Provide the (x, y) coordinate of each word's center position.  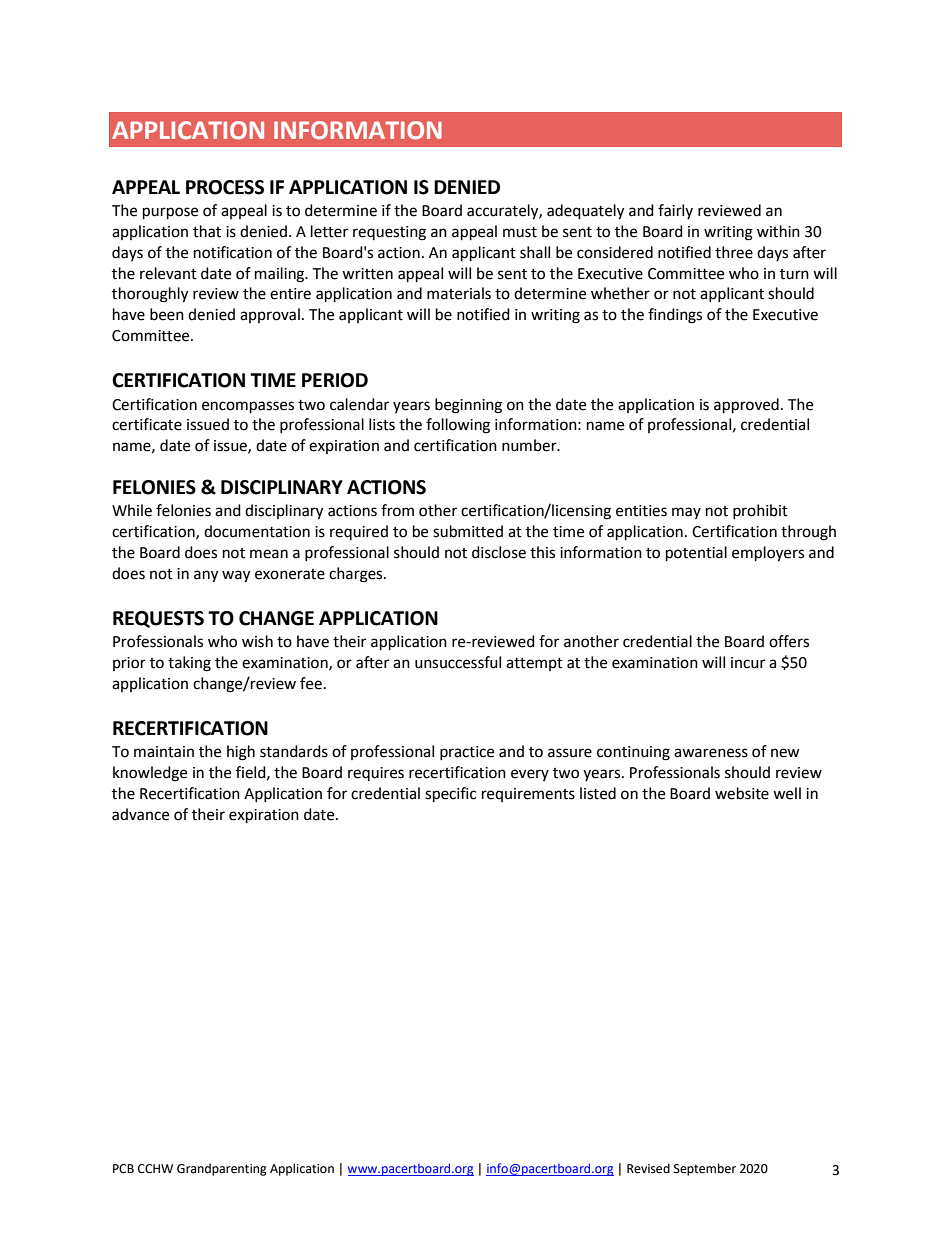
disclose (499, 552)
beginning (468, 406)
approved (746, 406)
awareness (711, 753)
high (241, 753)
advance (140, 814)
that (207, 231)
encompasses (248, 407)
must (520, 232)
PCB (123, 1169)
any (206, 576)
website (742, 793)
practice (467, 753)
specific (450, 795)
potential (696, 554)
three (734, 252)
